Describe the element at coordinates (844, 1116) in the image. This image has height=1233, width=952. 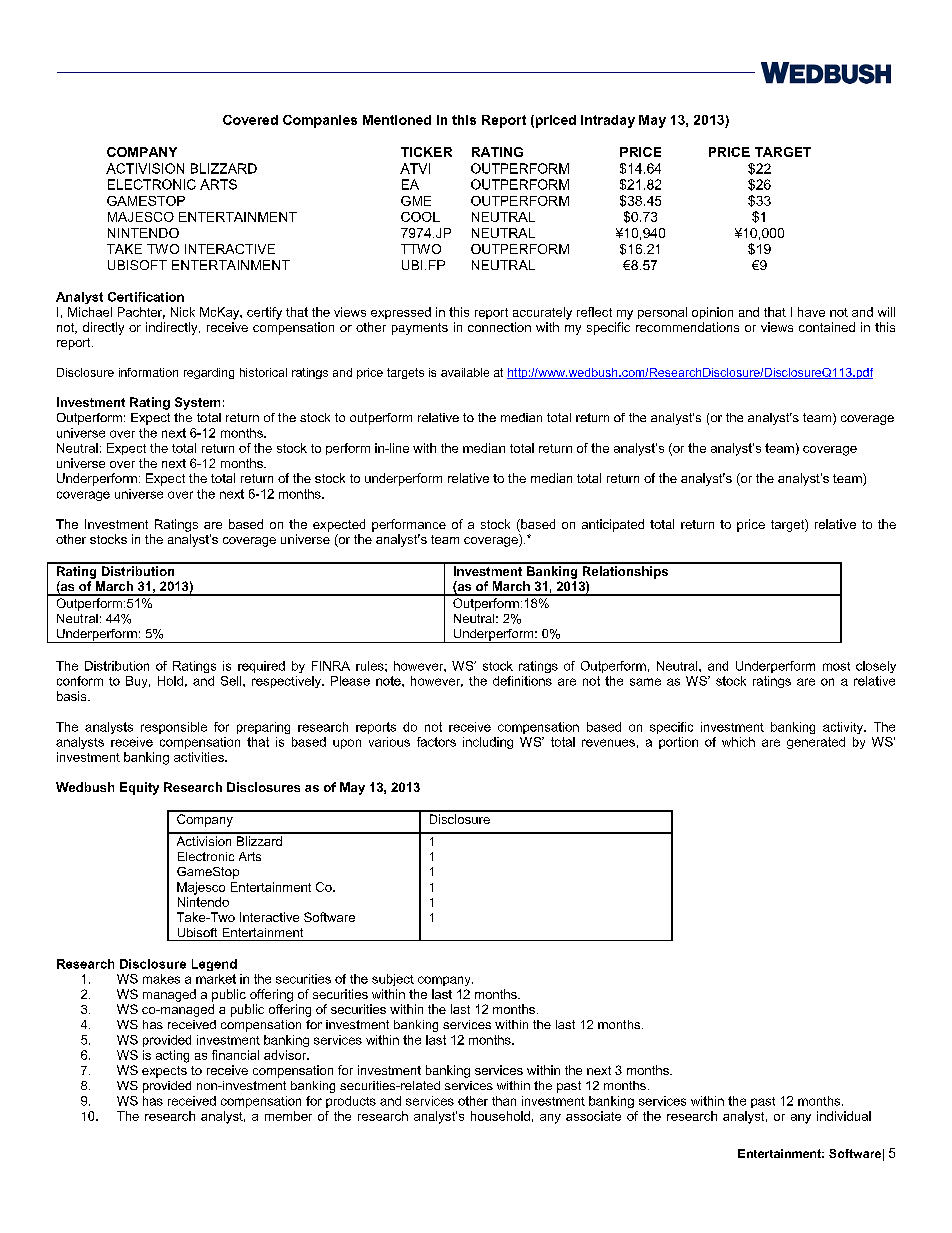
I see `individual` at that location.
